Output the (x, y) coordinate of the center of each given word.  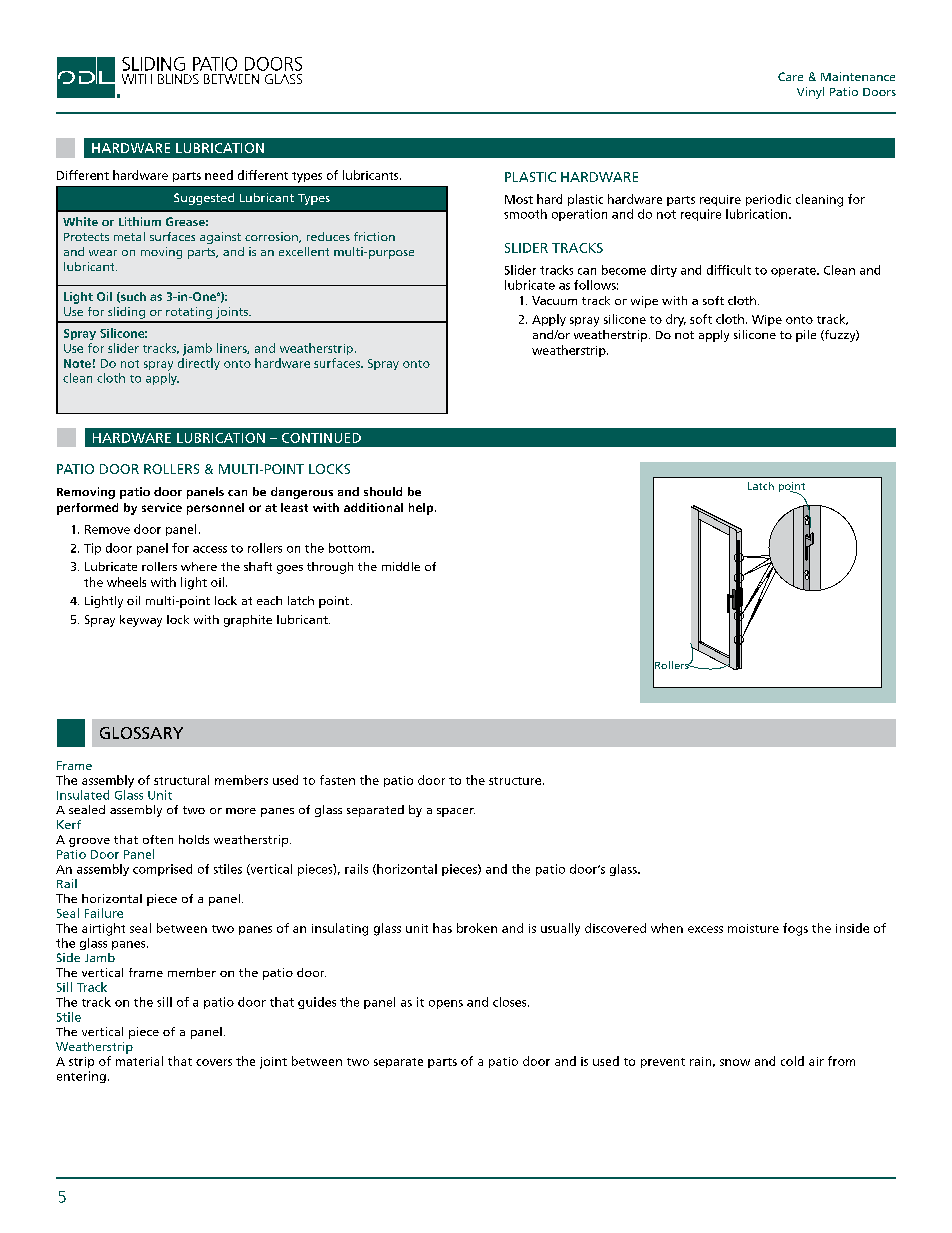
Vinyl (810, 93)
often (158, 839)
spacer (456, 812)
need (219, 175)
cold (792, 1061)
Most (519, 199)
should (383, 491)
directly (199, 364)
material (139, 1061)
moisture (753, 928)
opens (446, 1004)
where (199, 566)
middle (401, 566)
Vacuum (554, 300)
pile (806, 336)
